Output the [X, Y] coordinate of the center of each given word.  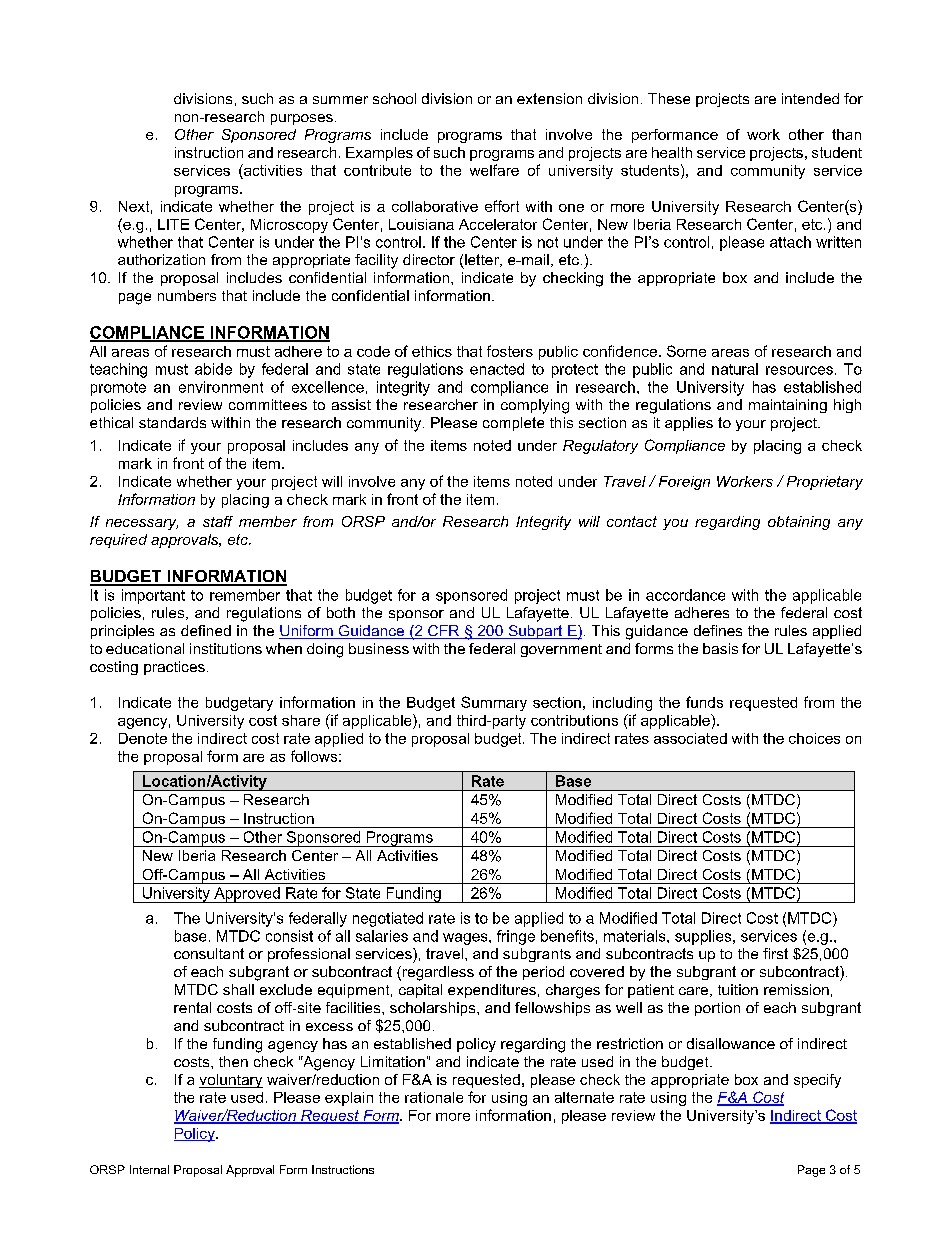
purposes [302, 119]
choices [814, 738]
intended [810, 98]
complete [513, 424]
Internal [149, 1169]
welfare [494, 170]
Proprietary [825, 483]
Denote [143, 738]
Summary [494, 703]
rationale [434, 1097]
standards [172, 422]
